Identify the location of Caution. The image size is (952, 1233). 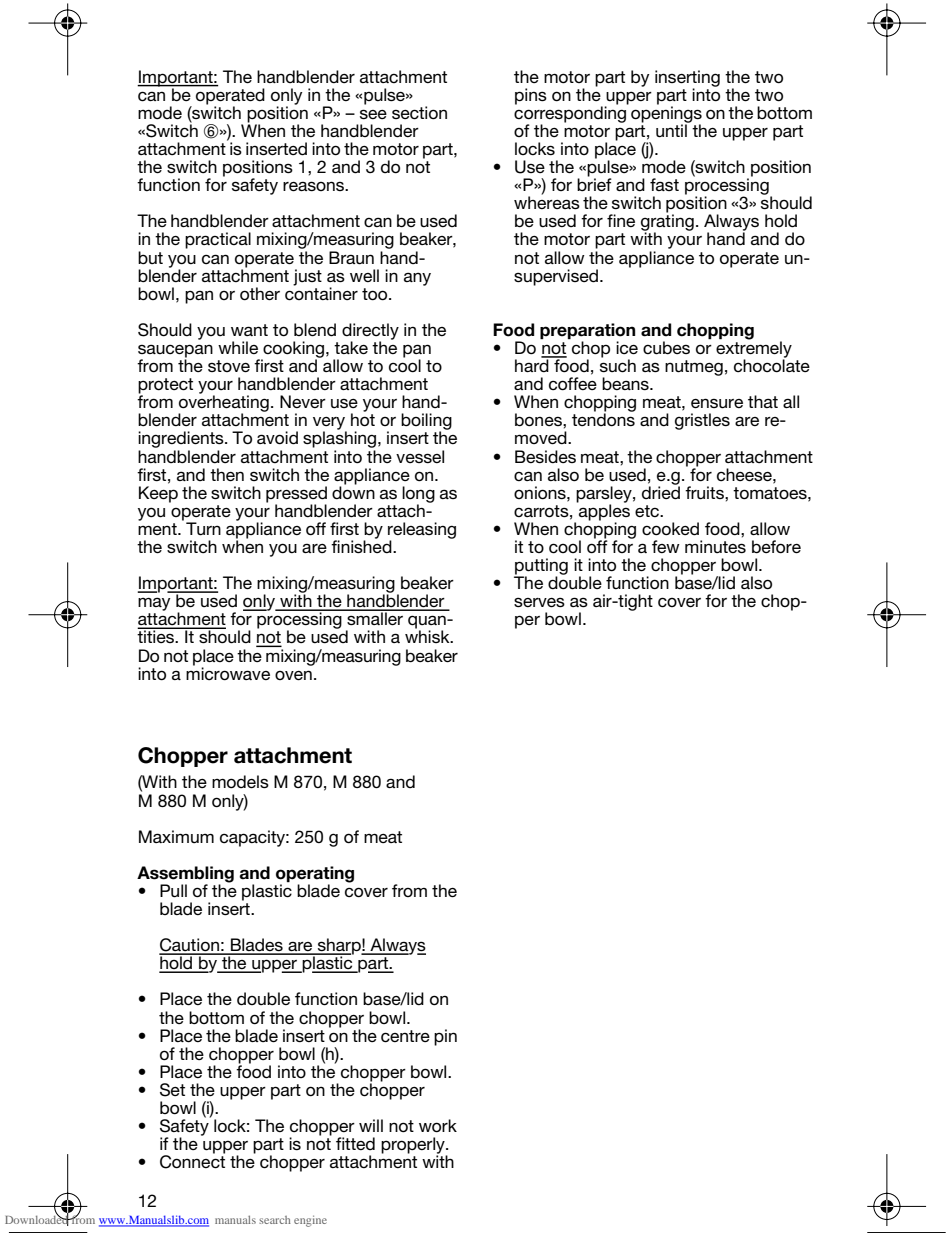
(190, 946).
